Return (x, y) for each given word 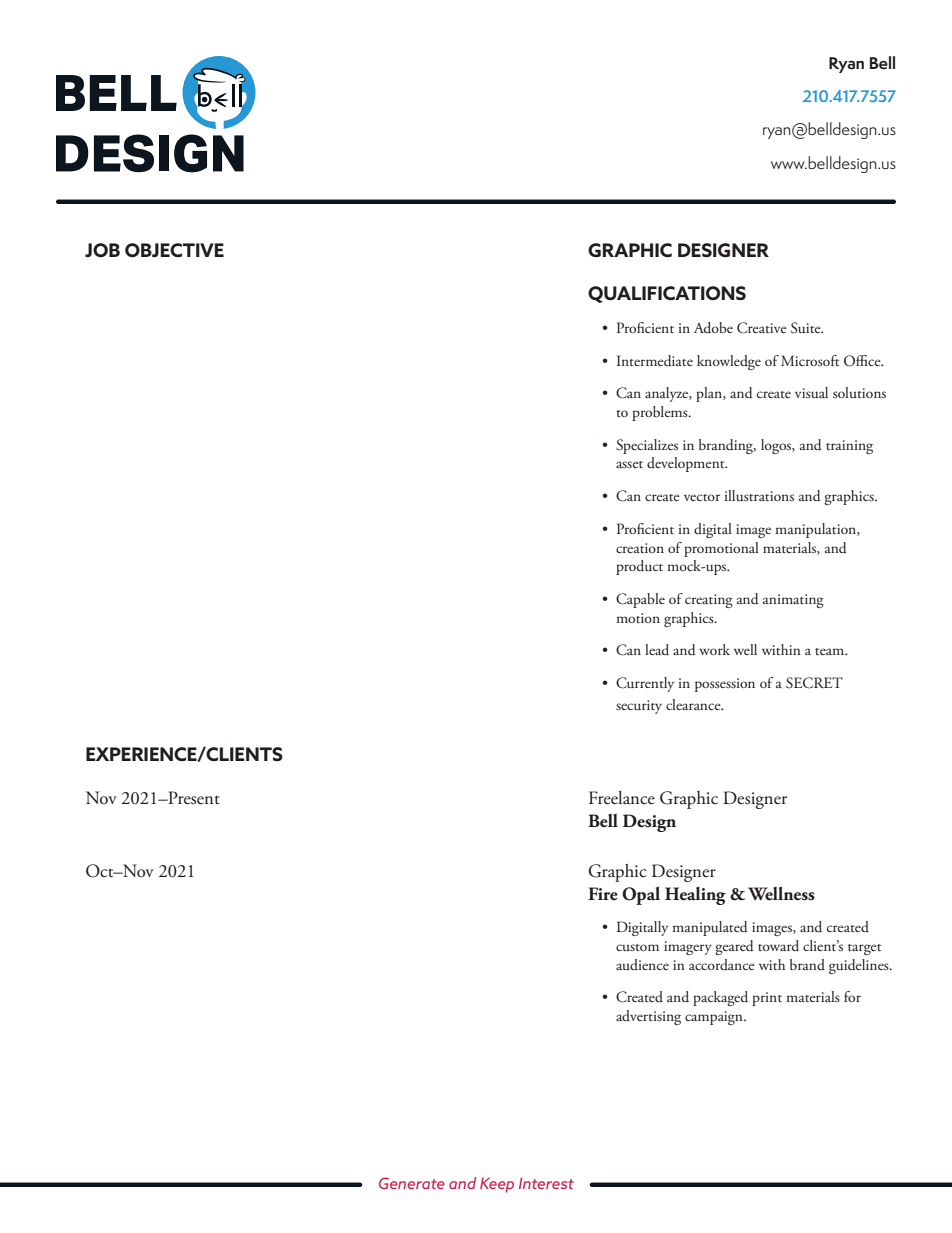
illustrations (759, 495)
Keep (497, 1185)
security (639, 707)
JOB (102, 250)
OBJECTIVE (174, 250)
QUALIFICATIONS (667, 294)
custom (637, 947)
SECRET (814, 683)
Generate (412, 1183)
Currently (645, 684)
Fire (603, 894)
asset (629, 464)
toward (778, 946)
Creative (762, 328)
